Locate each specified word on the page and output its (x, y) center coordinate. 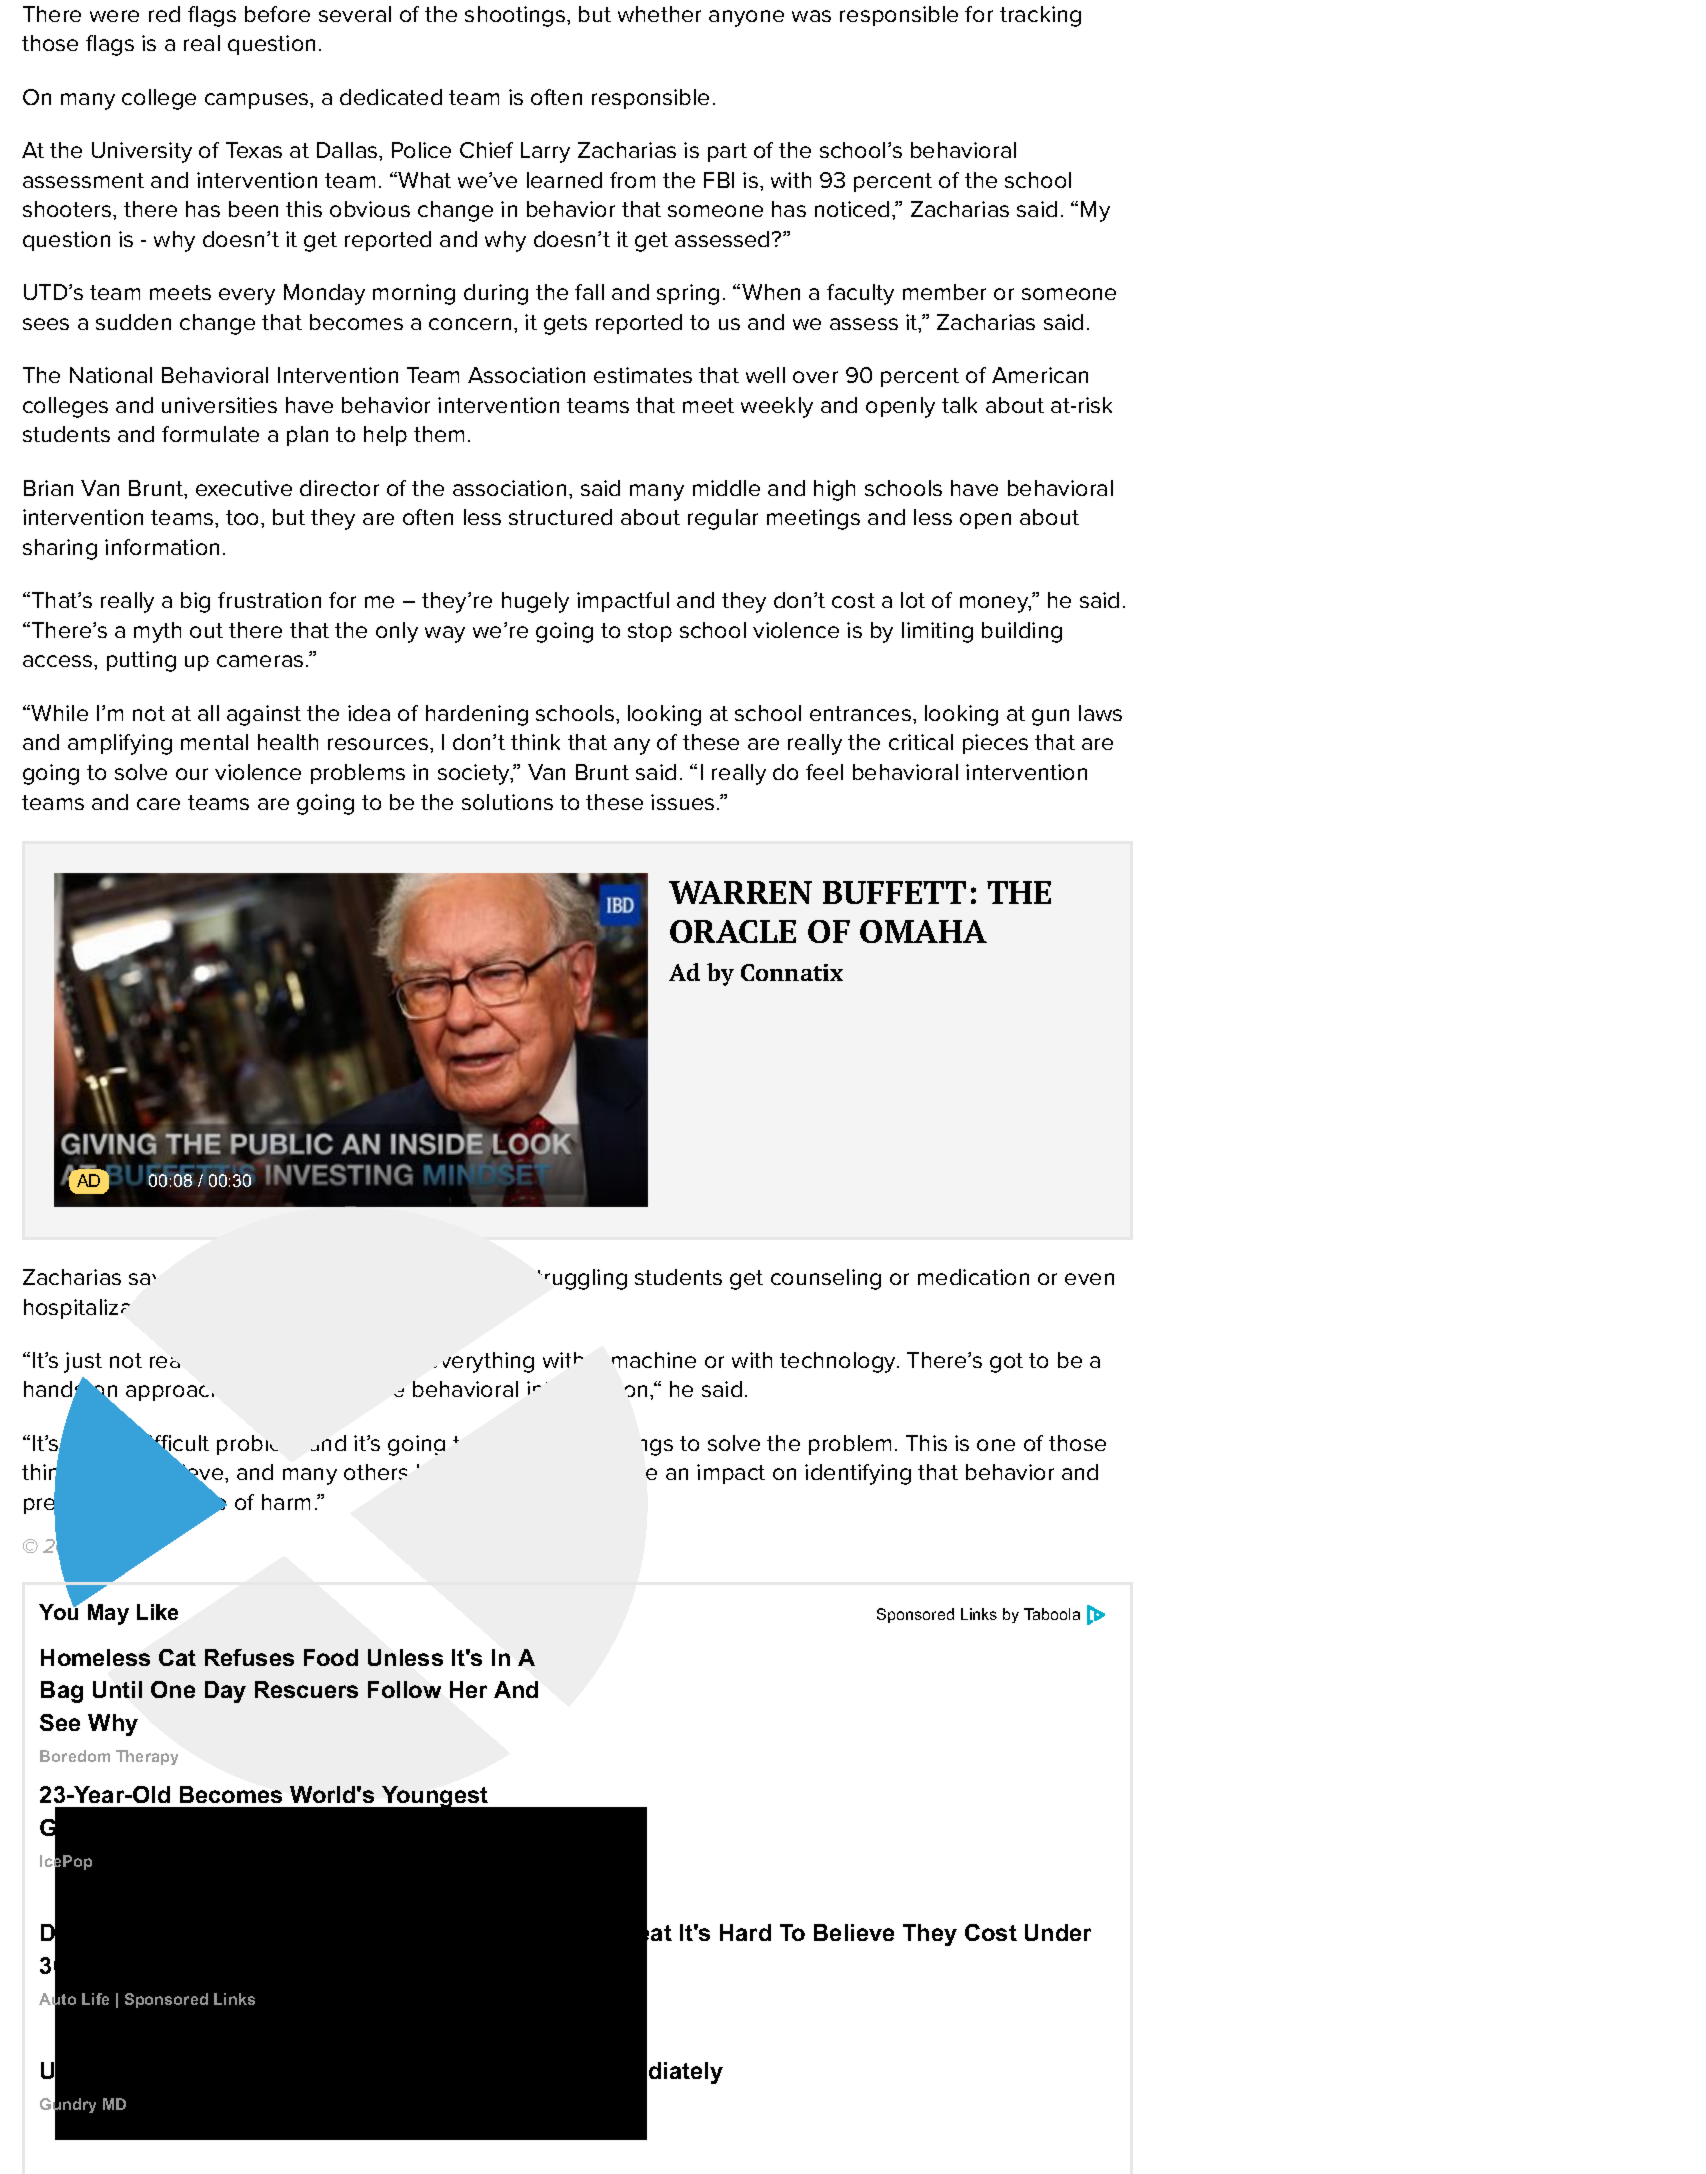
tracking (1040, 16)
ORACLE (733, 931)
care (158, 804)
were (114, 16)
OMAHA (923, 931)
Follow (404, 1689)
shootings (516, 16)
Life (95, 1999)
